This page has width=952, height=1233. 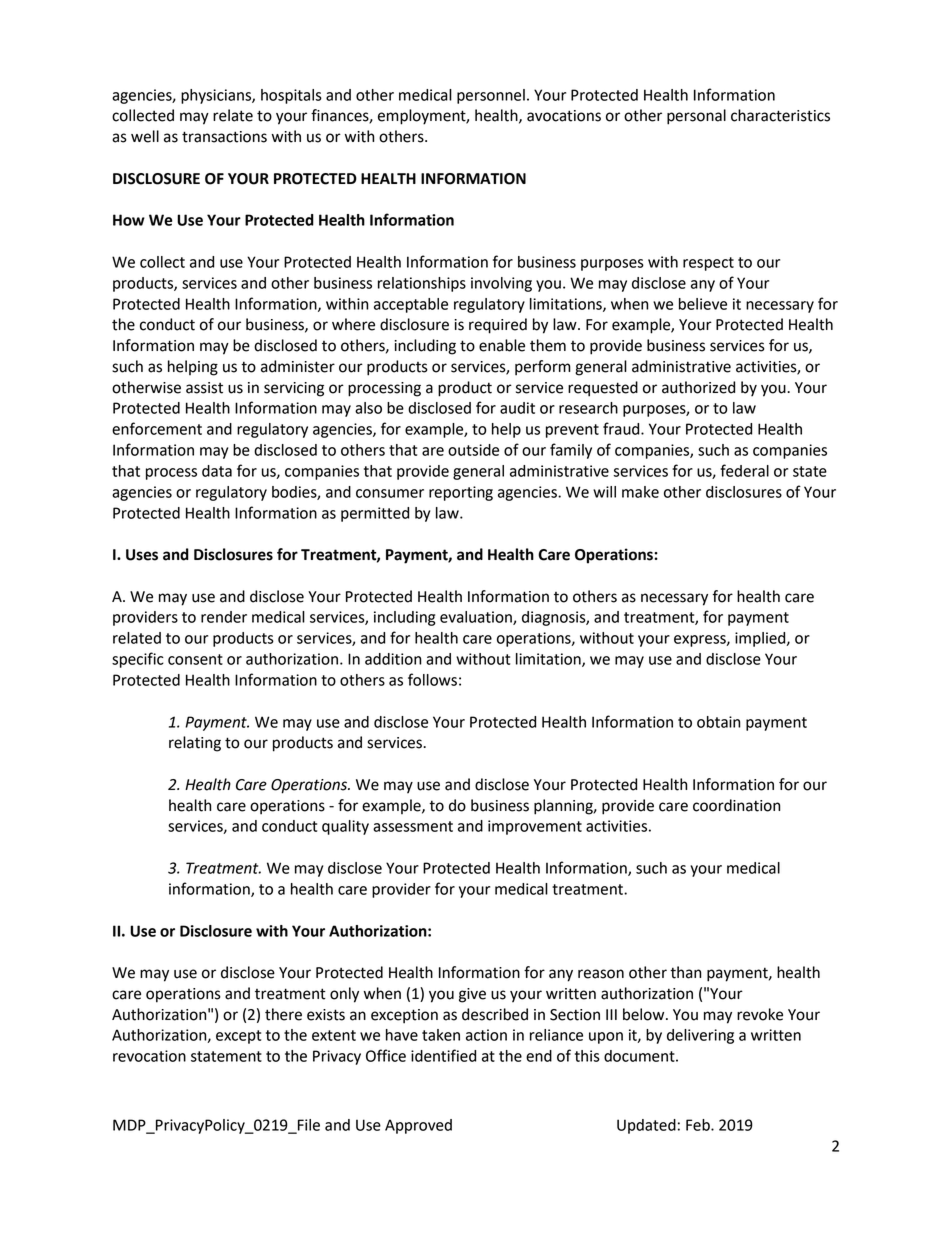 I want to click on Feb, so click(x=699, y=1125).
